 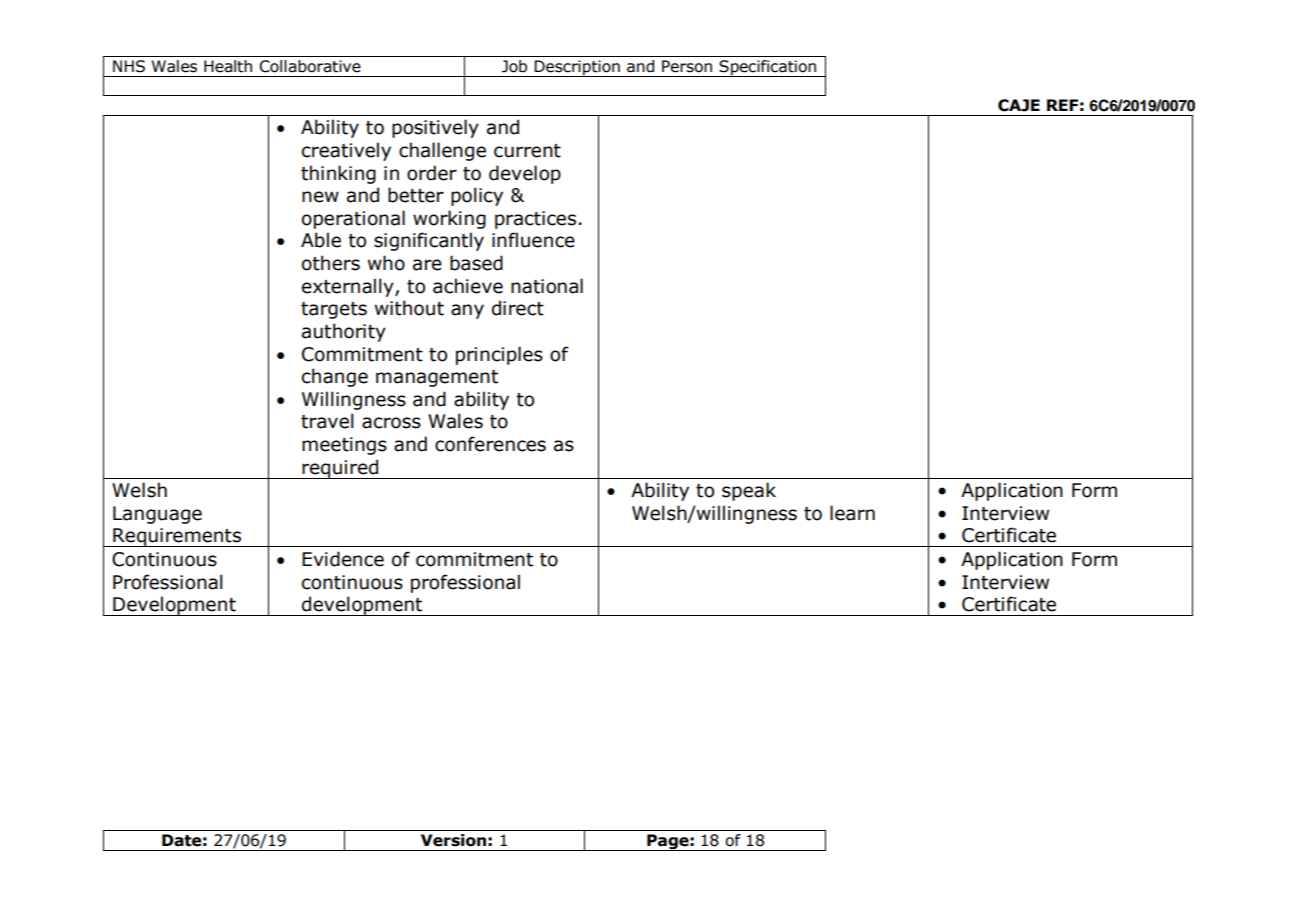 What do you see at coordinates (535, 220) in the screenshot?
I see `practices` at bounding box center [535, 220].
